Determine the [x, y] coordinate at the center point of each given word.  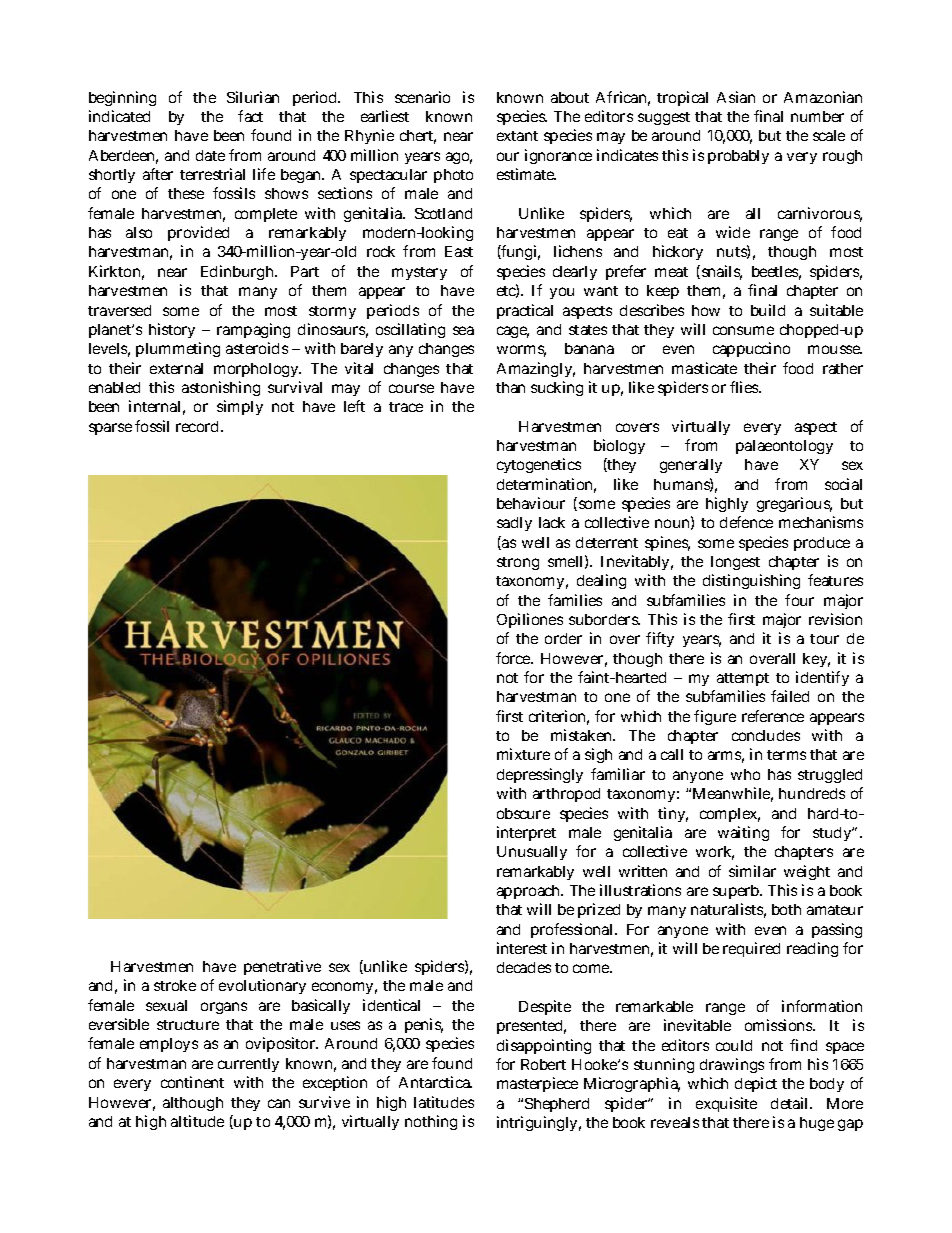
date [210, 155]
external [176, 368]
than [510, 387]
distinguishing [751, 581]
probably [738, 157]
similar [752, 871]
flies [744, 387]
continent [192, 1082]
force [513, 658]
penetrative [282, 967]
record [197, 426]
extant [517, 136]
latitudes [444, 1102]
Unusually [532, 853]
